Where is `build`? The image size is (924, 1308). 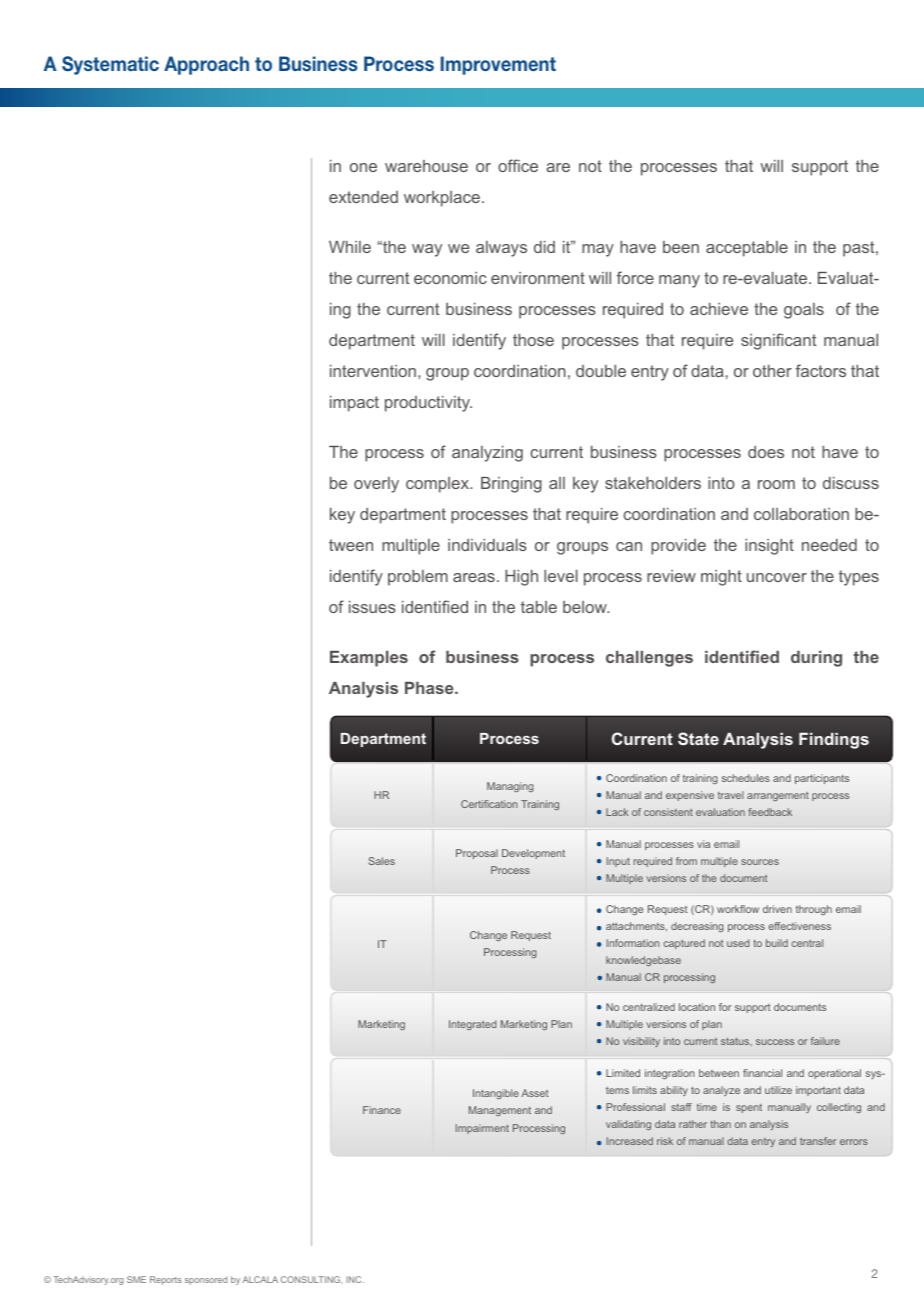 build is located at coordinates (777, 943).
